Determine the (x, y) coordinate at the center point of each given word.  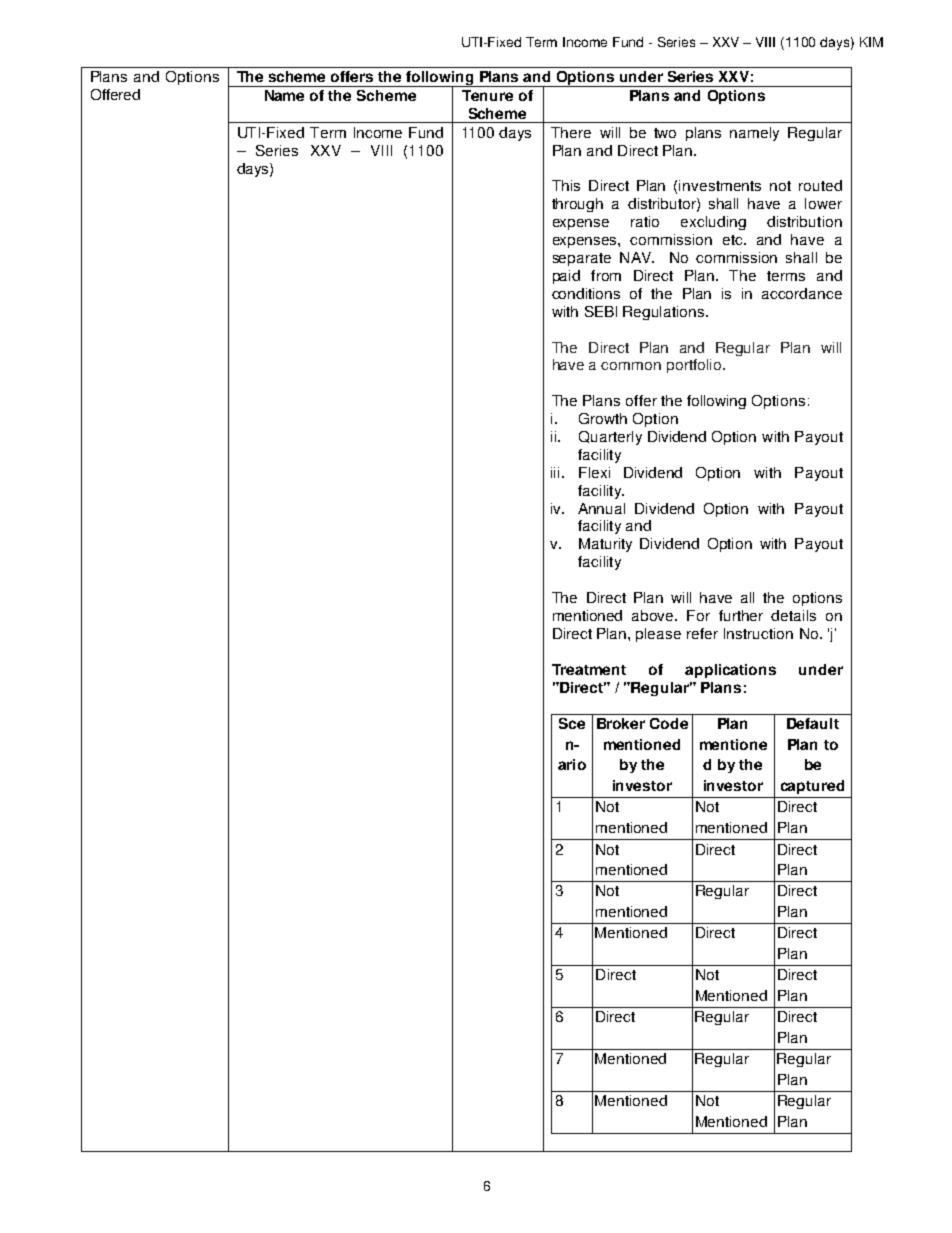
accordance (802, 293)
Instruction (758, 633)
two (665, 133)
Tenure (487, 95)
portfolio (695, 366)
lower (823, 203)
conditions (586, 293)
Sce (572, 723)
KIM (871, 42)
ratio (645, 221)
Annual (601, 508)
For (698, 615)
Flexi (594, 472)
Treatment (589, 669)
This (566, 185)
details (793, 615)
